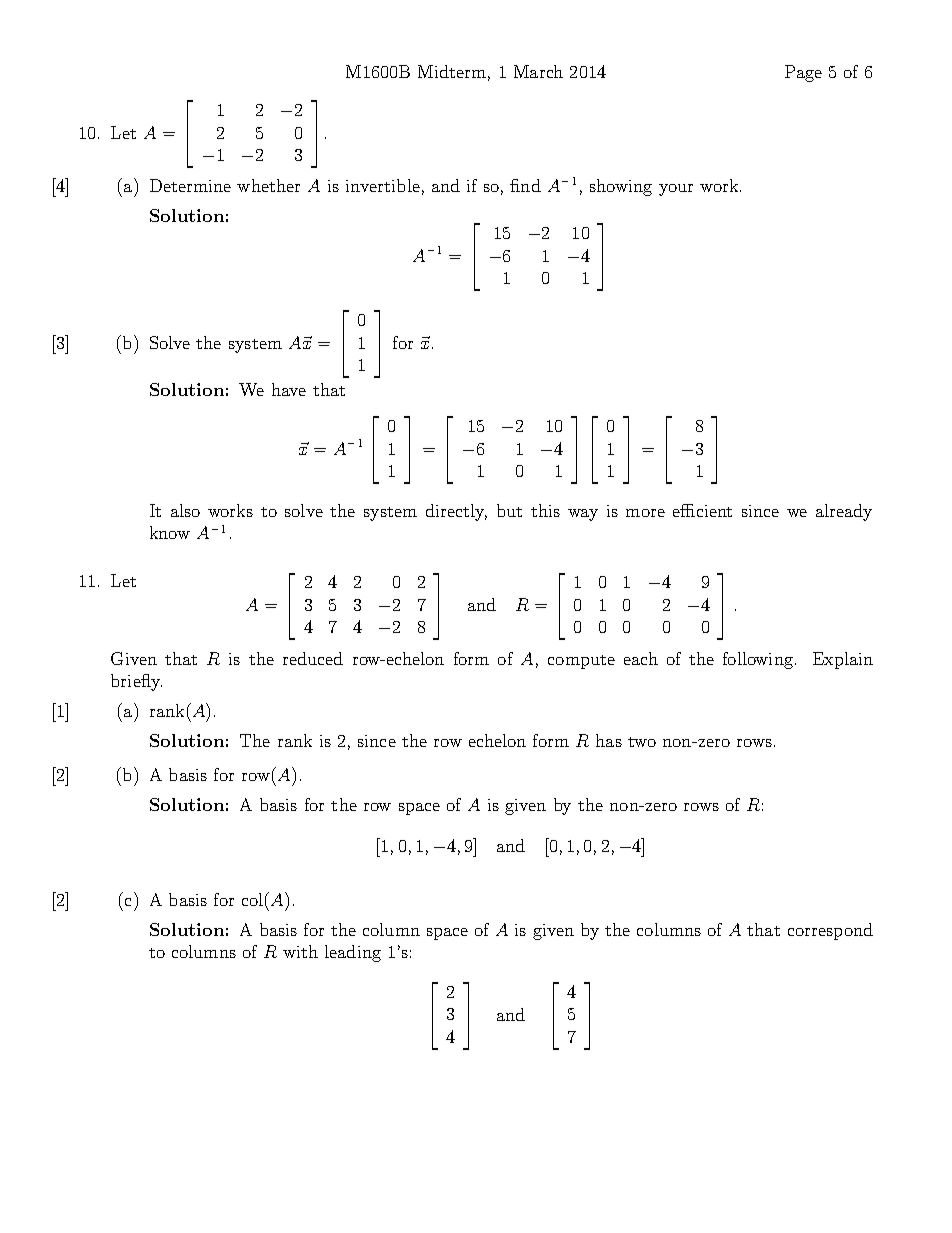  What do you see at coordinates (803, 73) in the image?
I see `Page` at bounding box center [803, 73].
